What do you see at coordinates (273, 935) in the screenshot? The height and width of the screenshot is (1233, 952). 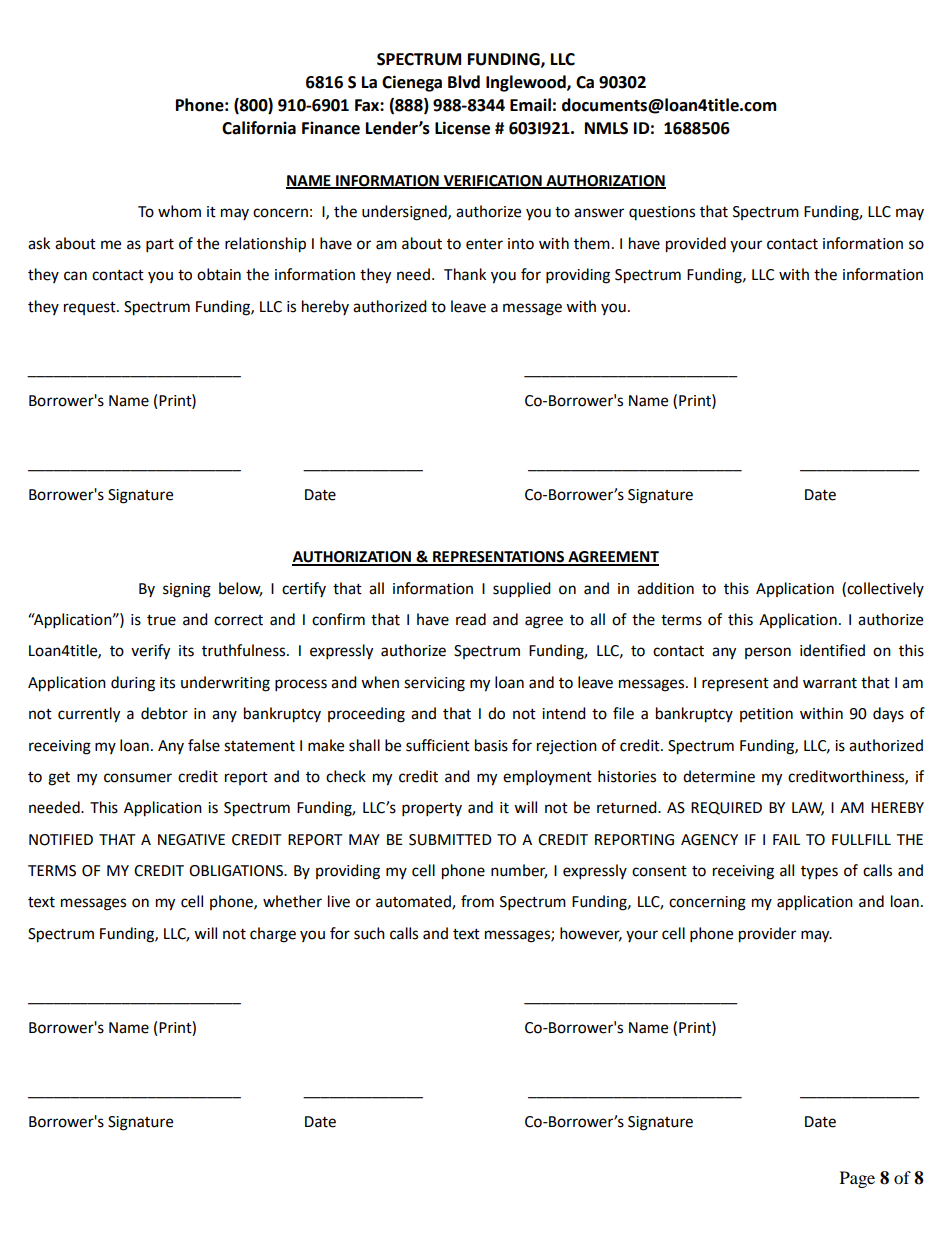 I see `charge` at bounding box center [273, 935].
